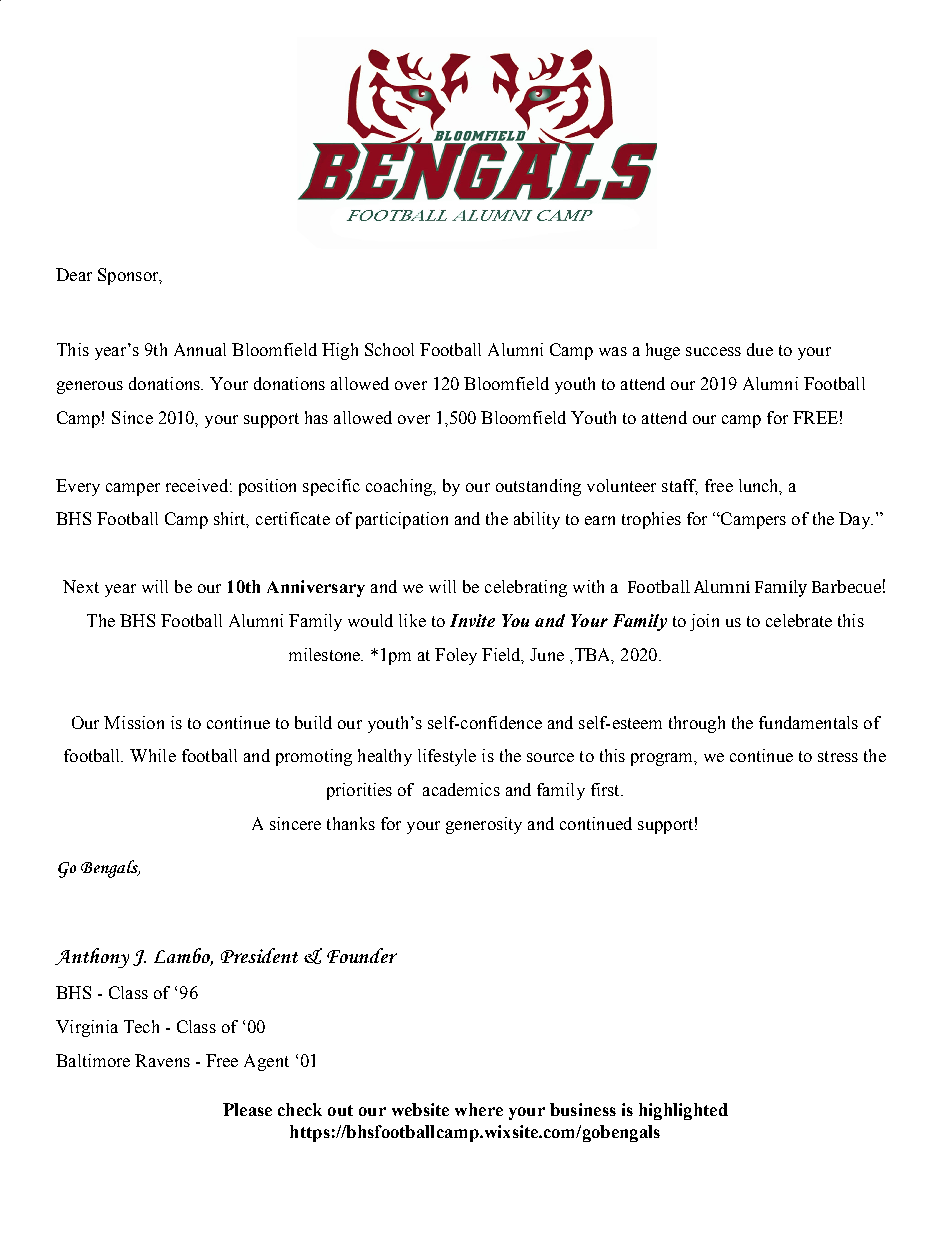 Image resolution: width=952 pixels, height=1233 pixels. Describe the element at coordinates (162, 1060) in the screenshot. I see `Ravens` at that location.
